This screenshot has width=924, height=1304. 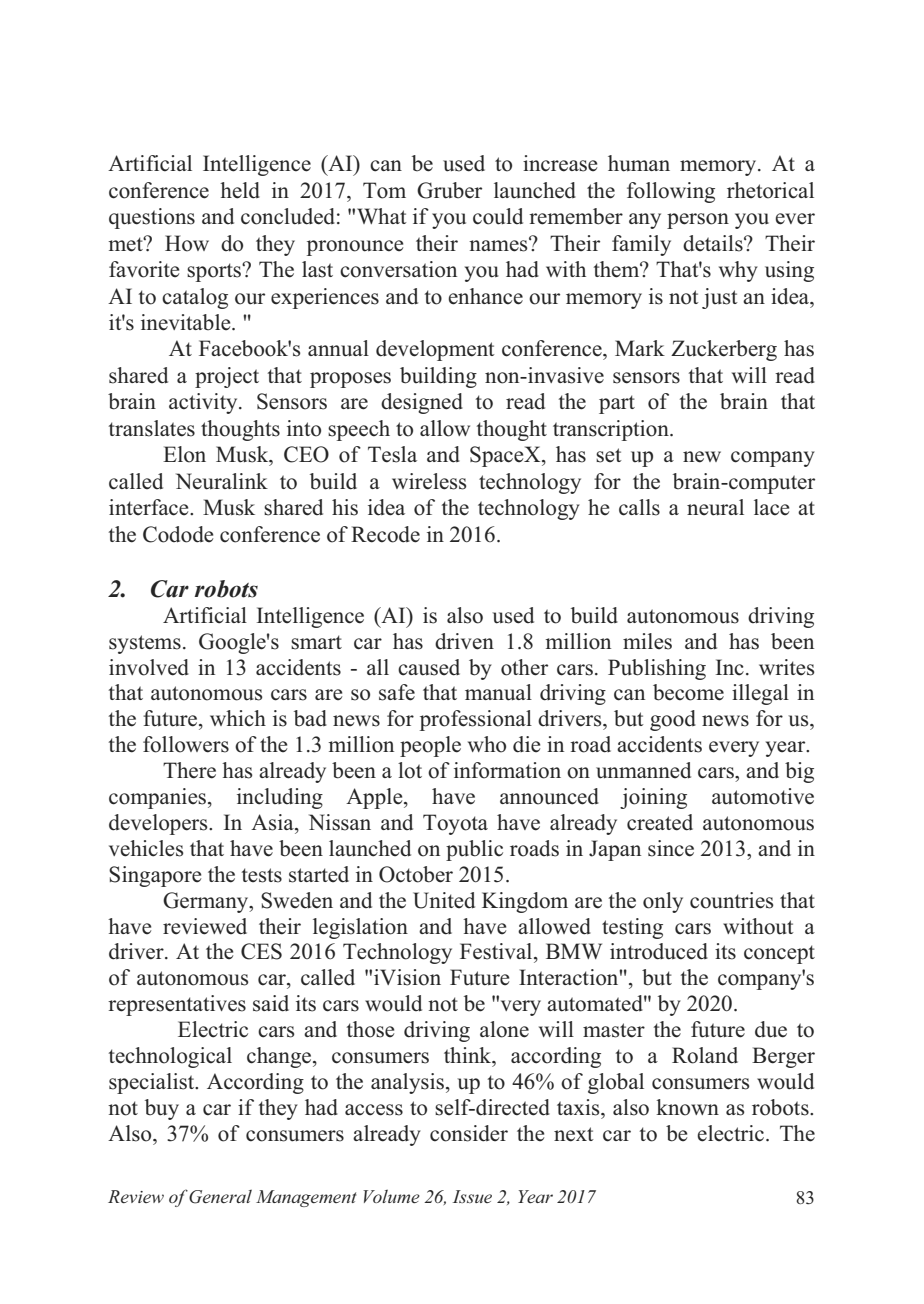 What do you see at coordinates (240, 190) in the screenshot?
I see `held` at bounding box center [240, 190].
